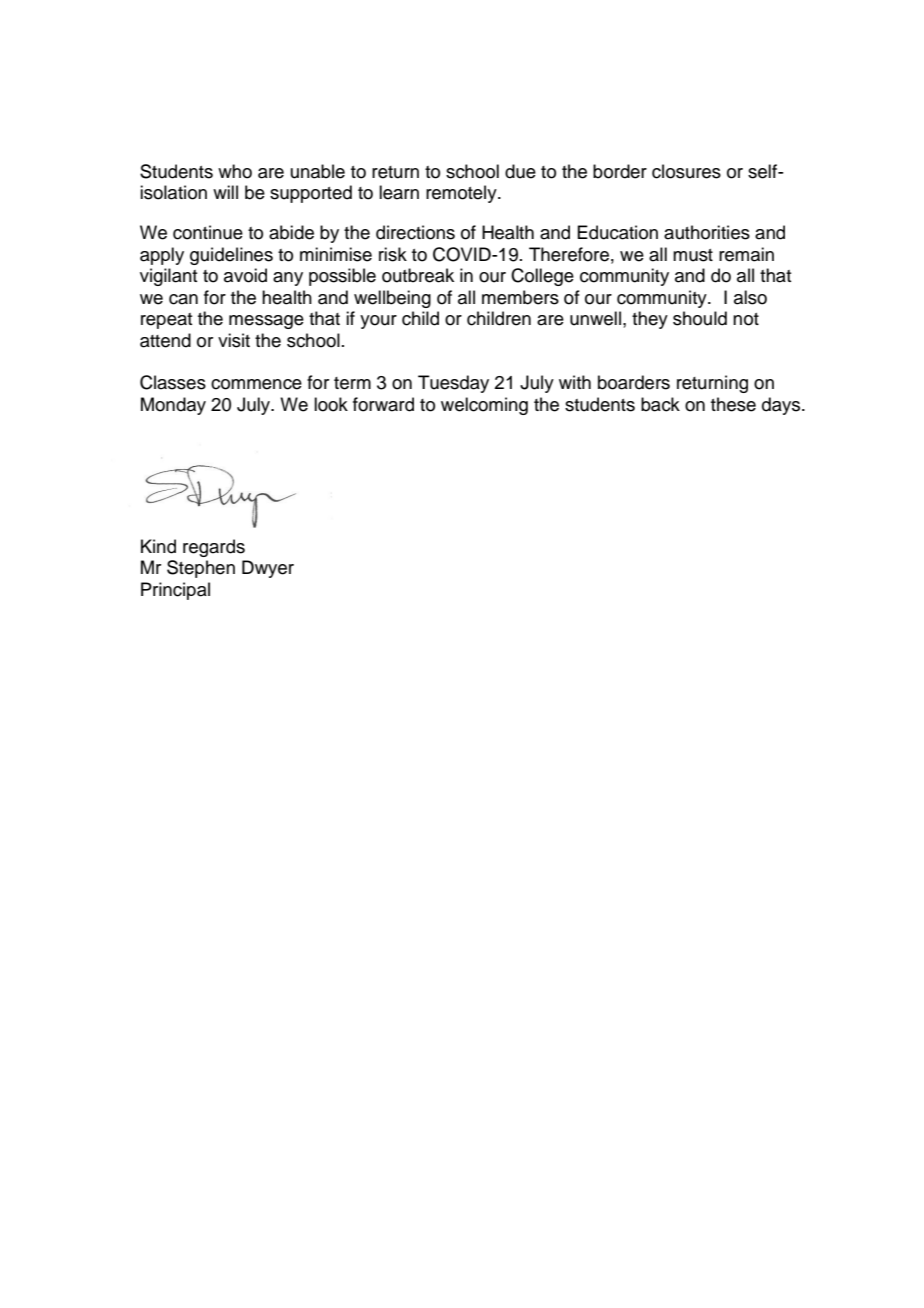  I want to click on boarders, so click(634, 382).
